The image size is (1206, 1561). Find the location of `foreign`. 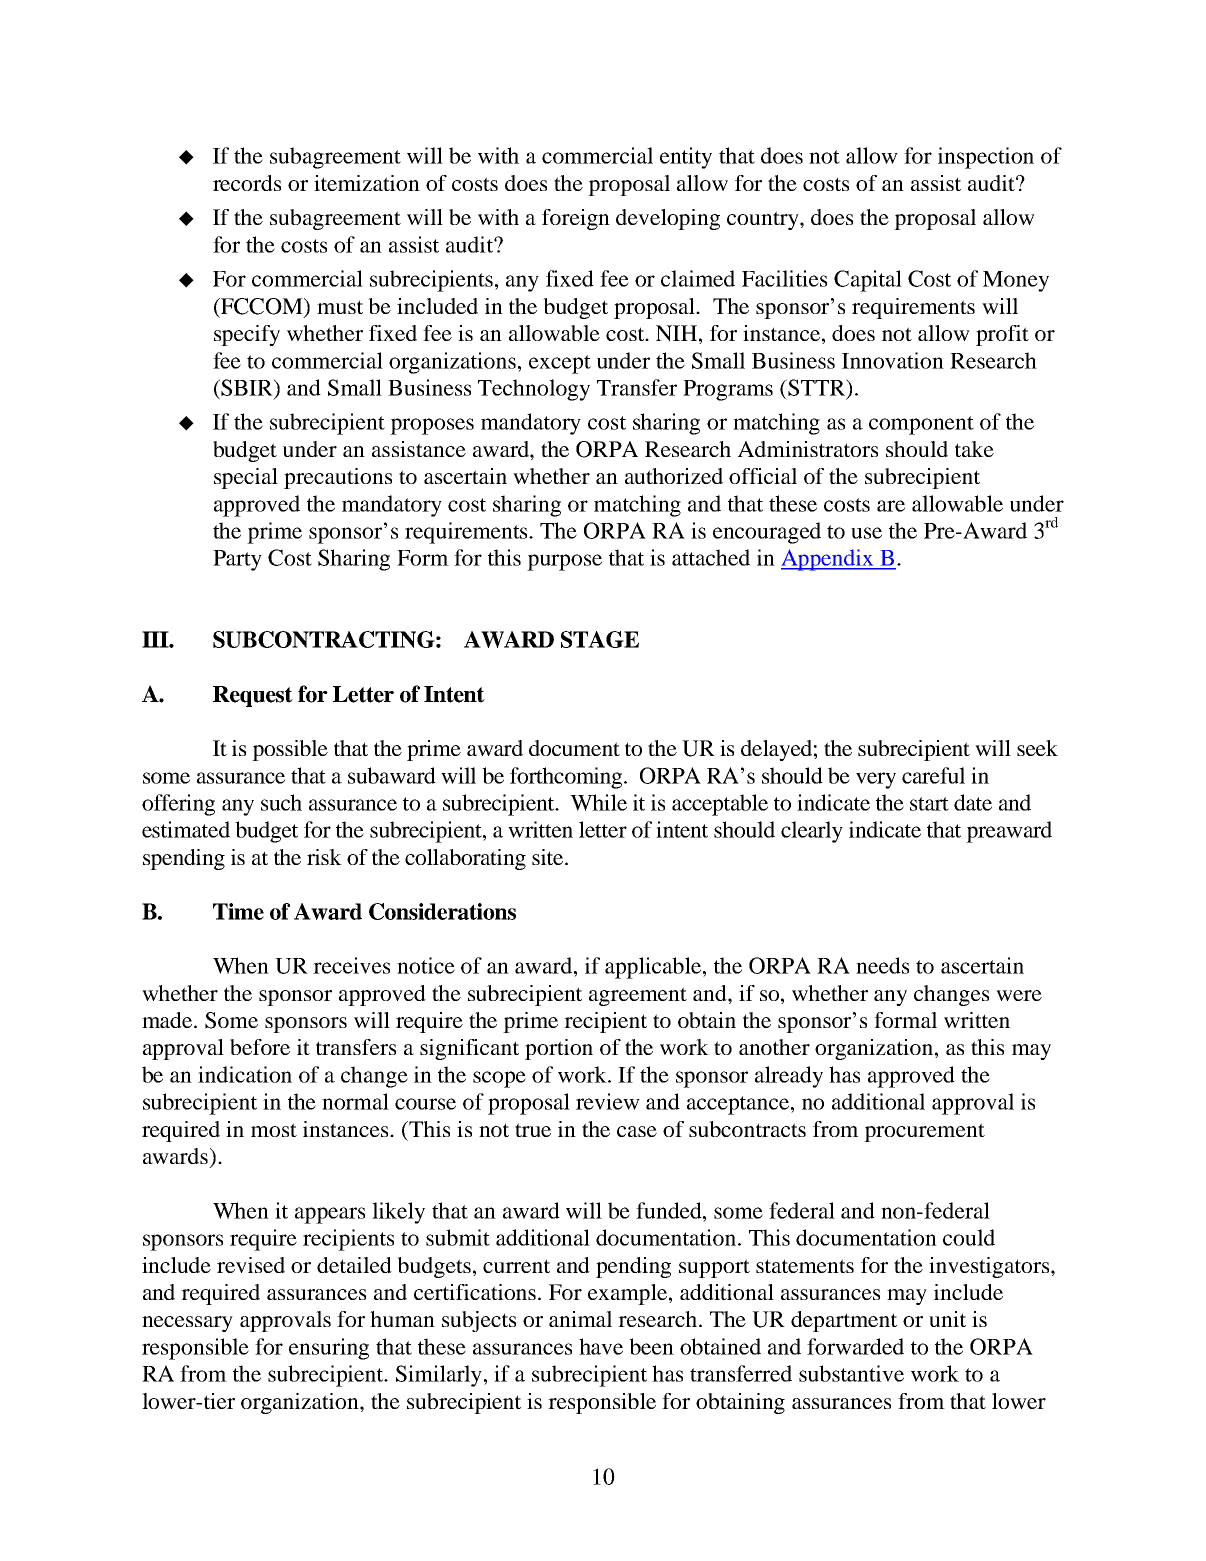

foreign is located at coordinates (576, 219).
